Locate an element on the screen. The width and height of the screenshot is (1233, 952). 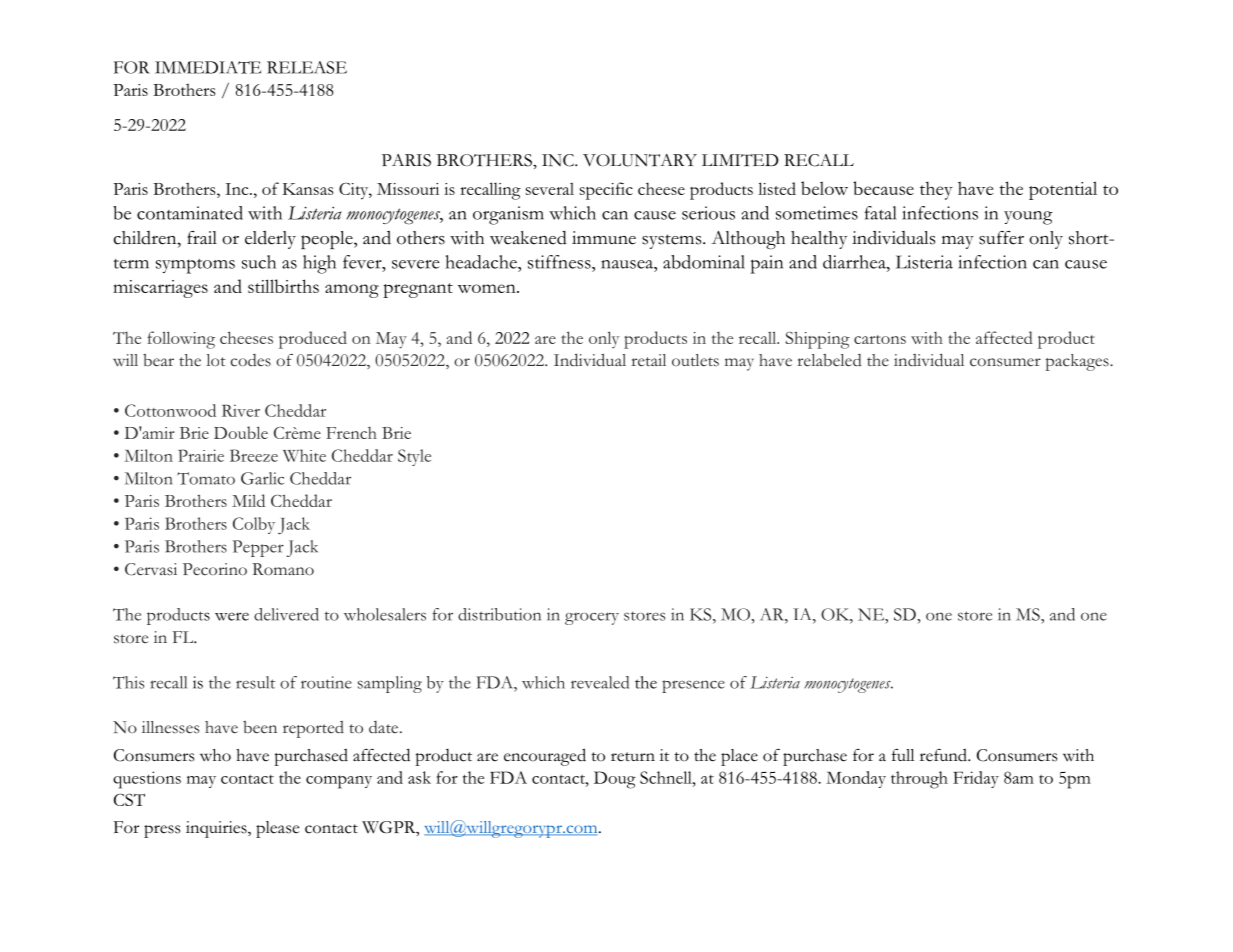
Double is located at coordinates (241, 432).
